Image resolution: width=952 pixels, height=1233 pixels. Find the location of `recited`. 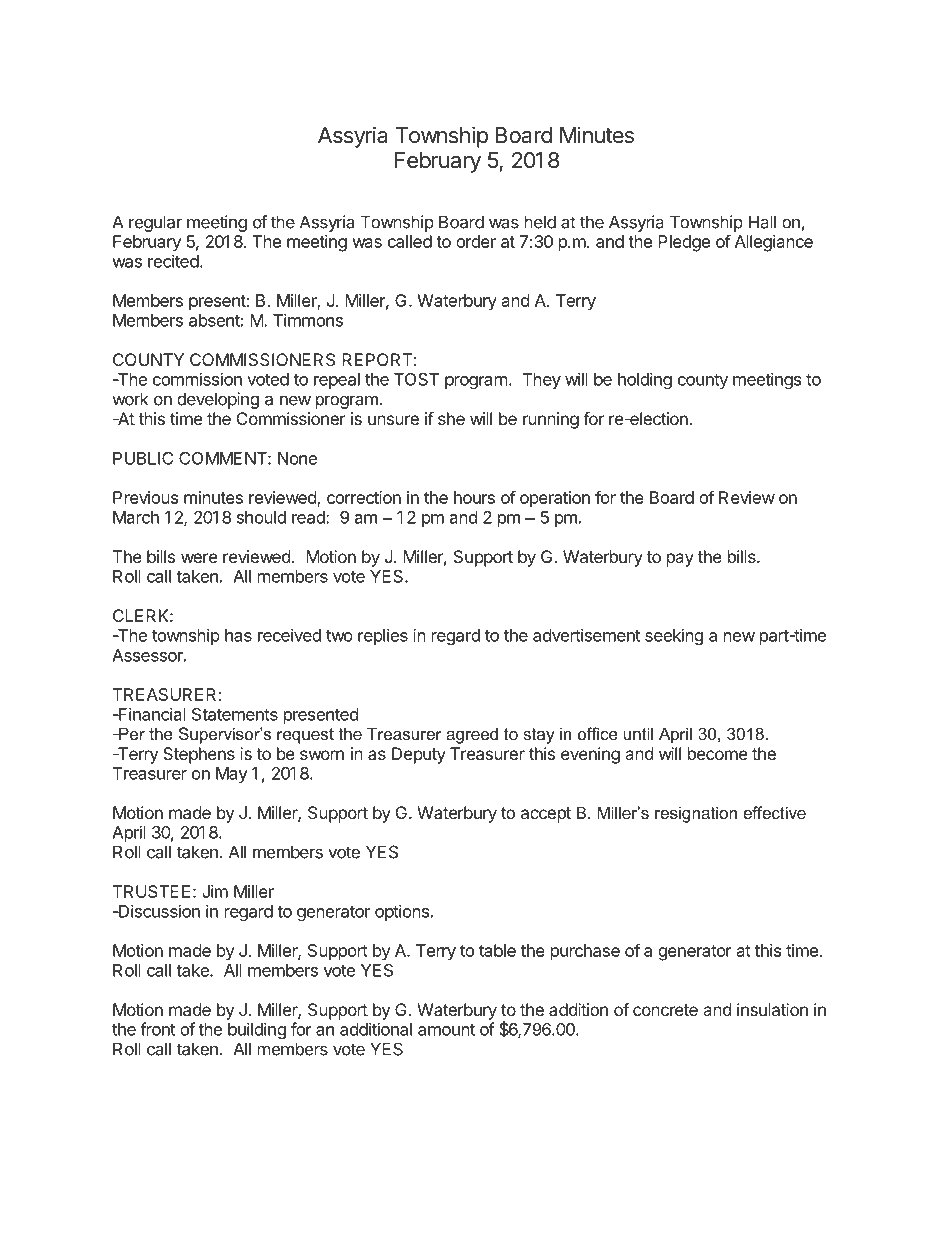

recited is located at coordinates (173, 261).
